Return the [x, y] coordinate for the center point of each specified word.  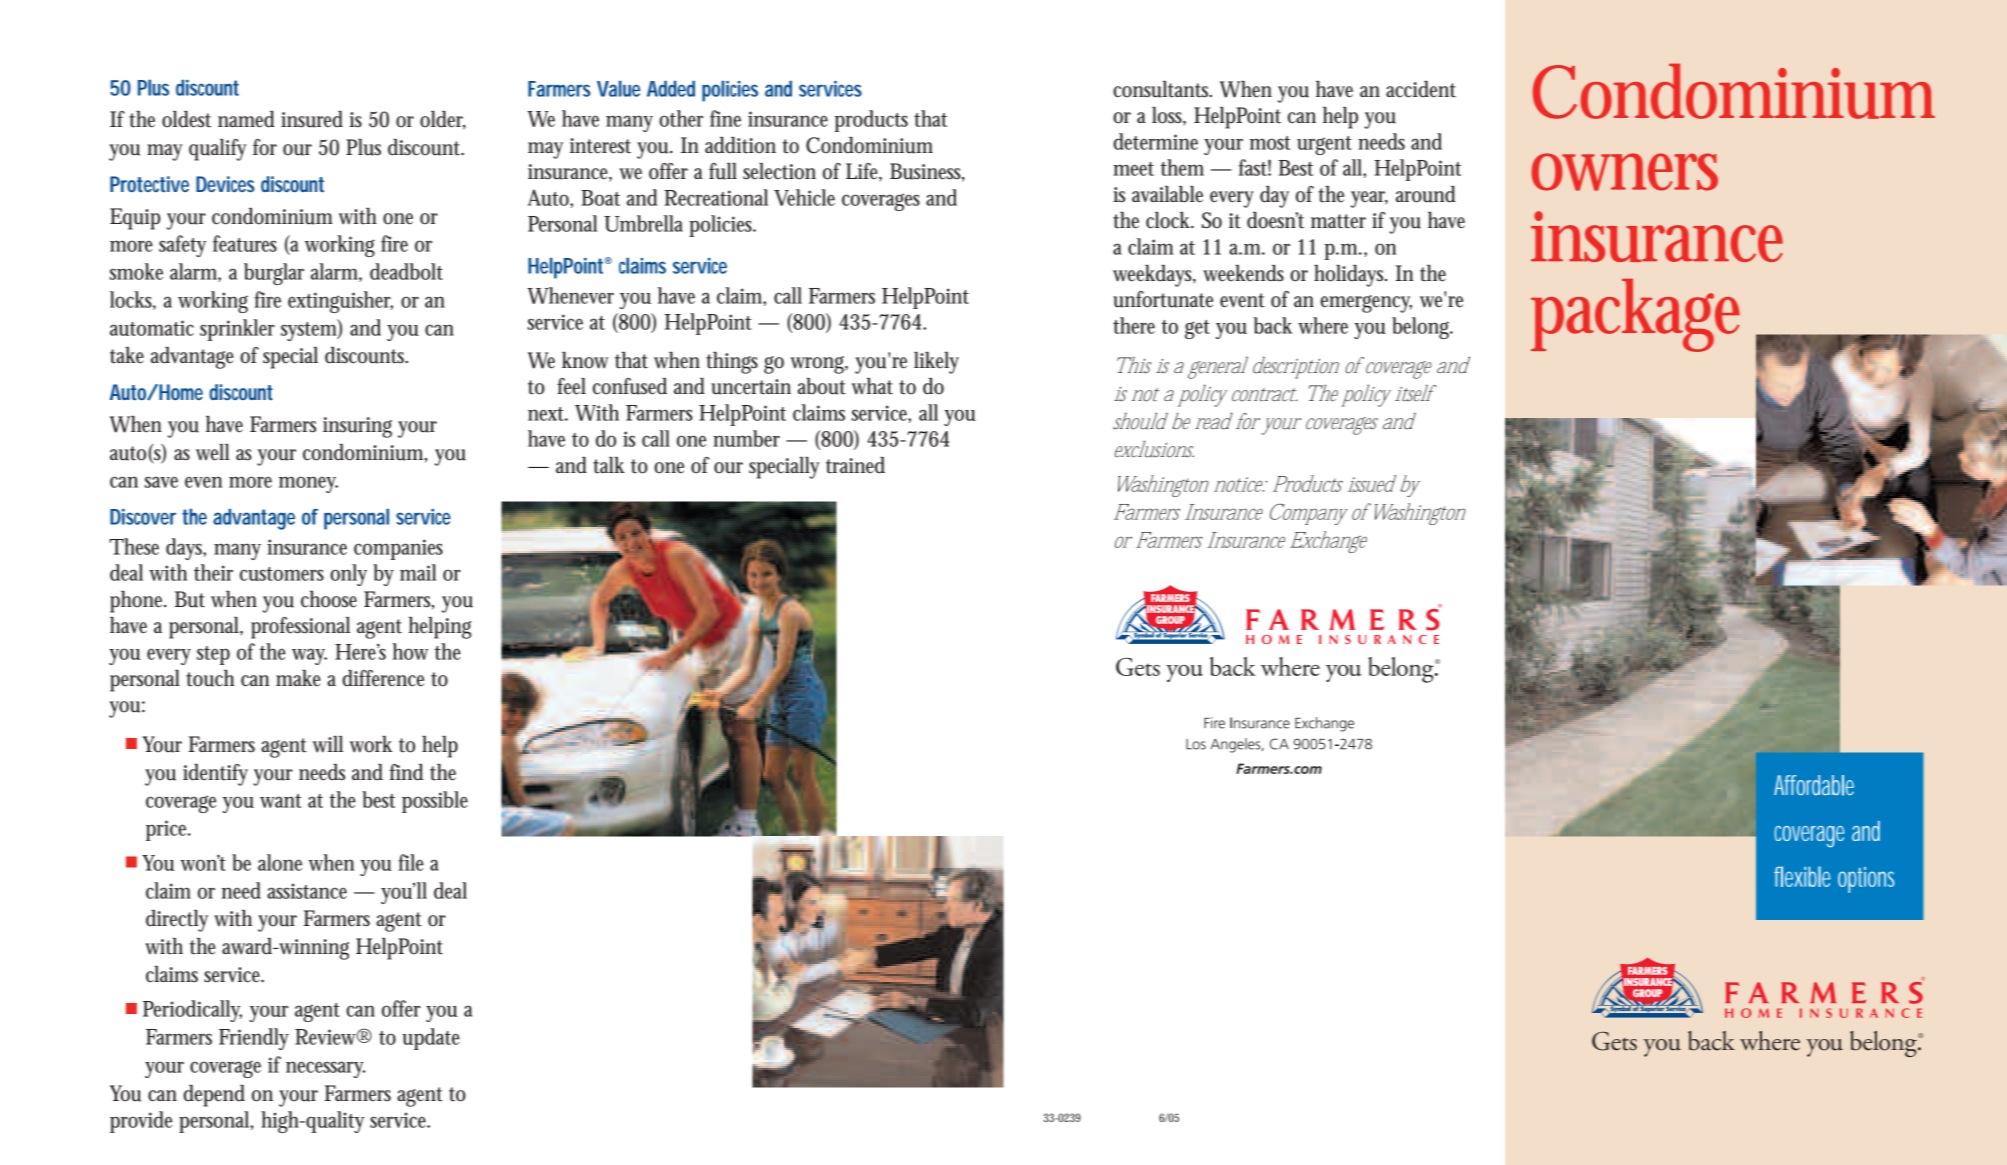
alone [280, 862]
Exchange [1328, 542]
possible [435, 802]
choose [329, 599]
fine [725, 118]
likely [936, 363]
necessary [325, 1069]
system [309, 330]
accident [1421, 89]
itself [1415, 393]
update [431, 1039]
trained [855, 465]
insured [312, 119]
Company [1309, 514]
